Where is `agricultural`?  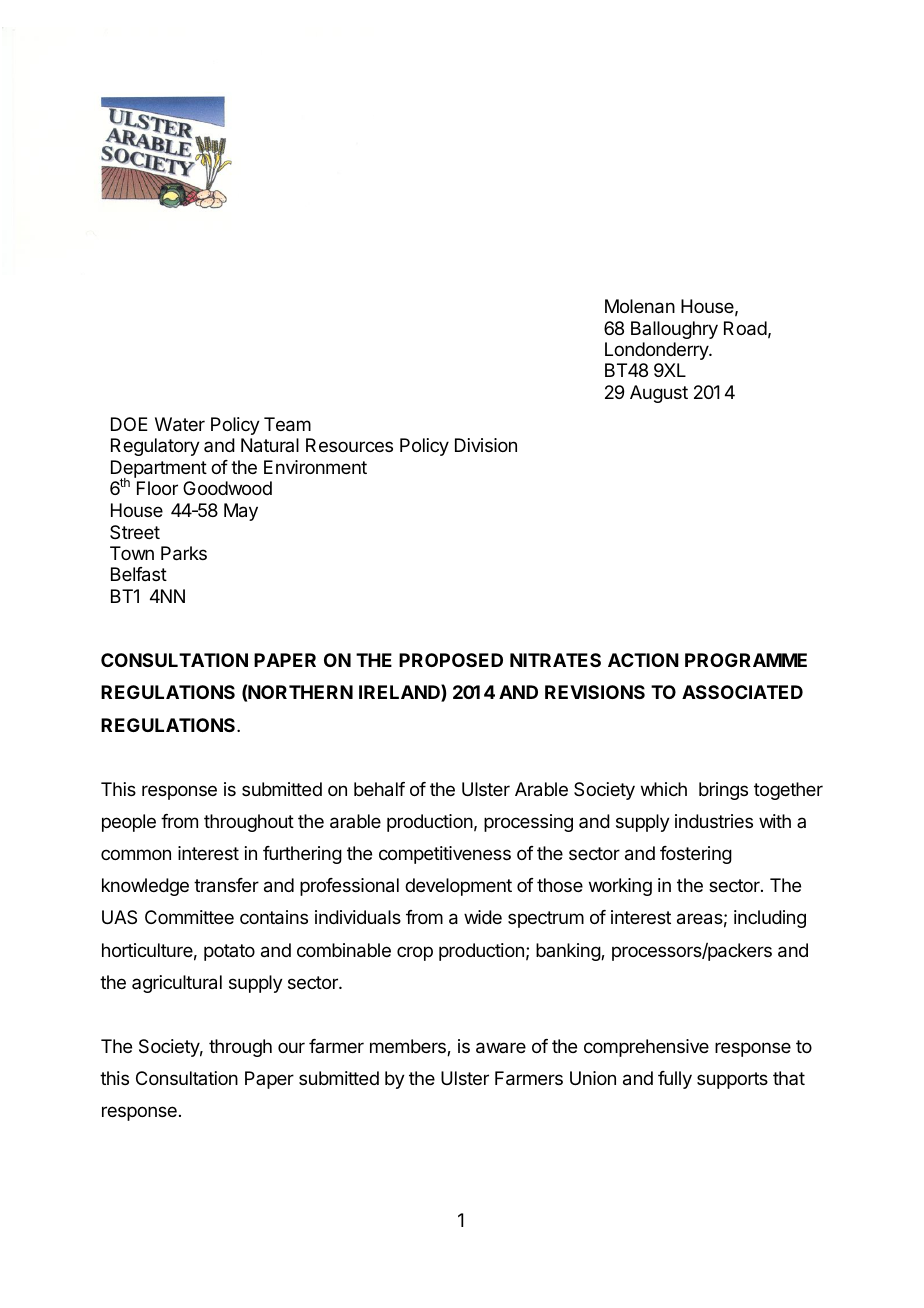
agricultural is located at coordinates (177, 984).
